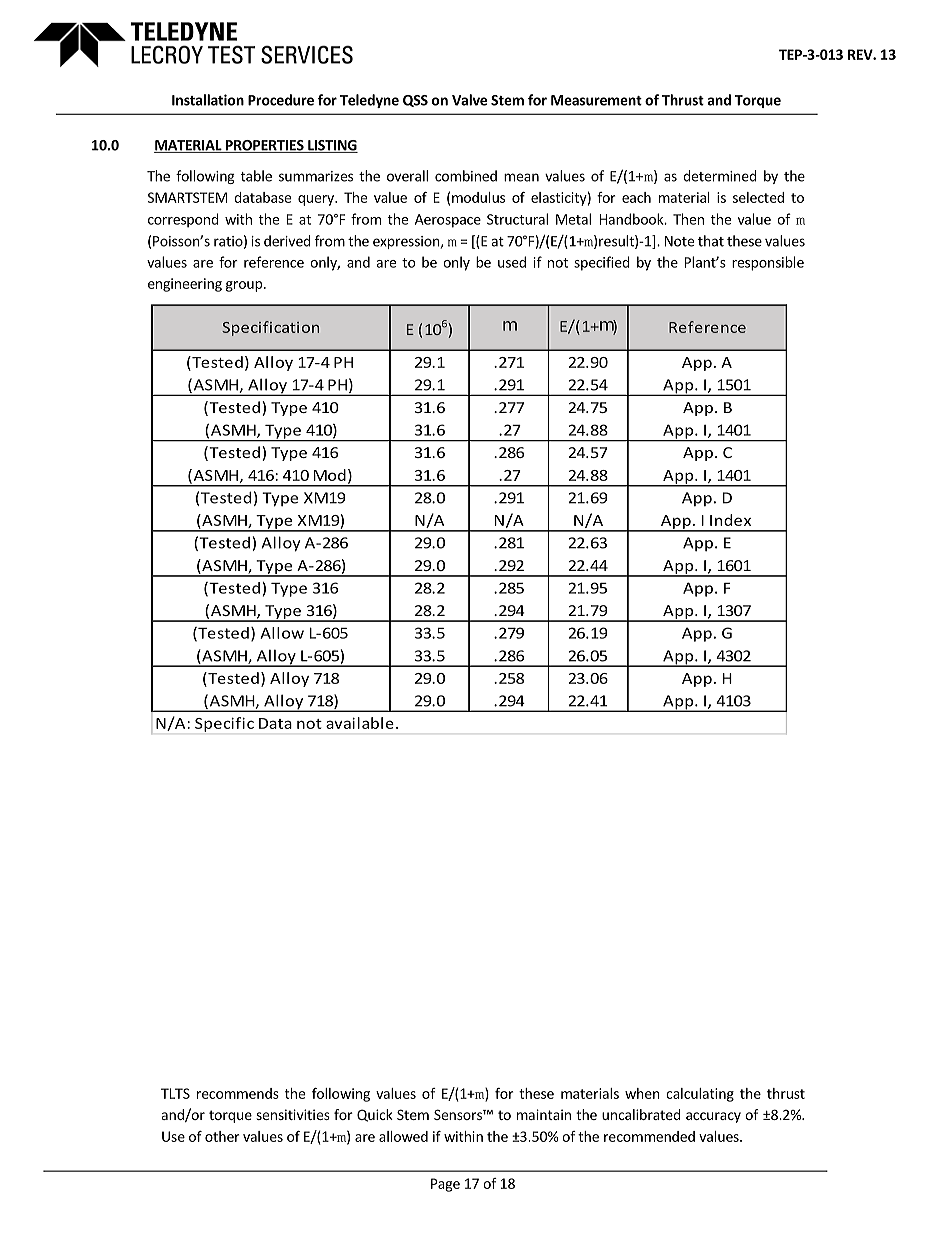  Describe the element at coordinates (720, 176) in the screenshot. I see `determined` at that location.
